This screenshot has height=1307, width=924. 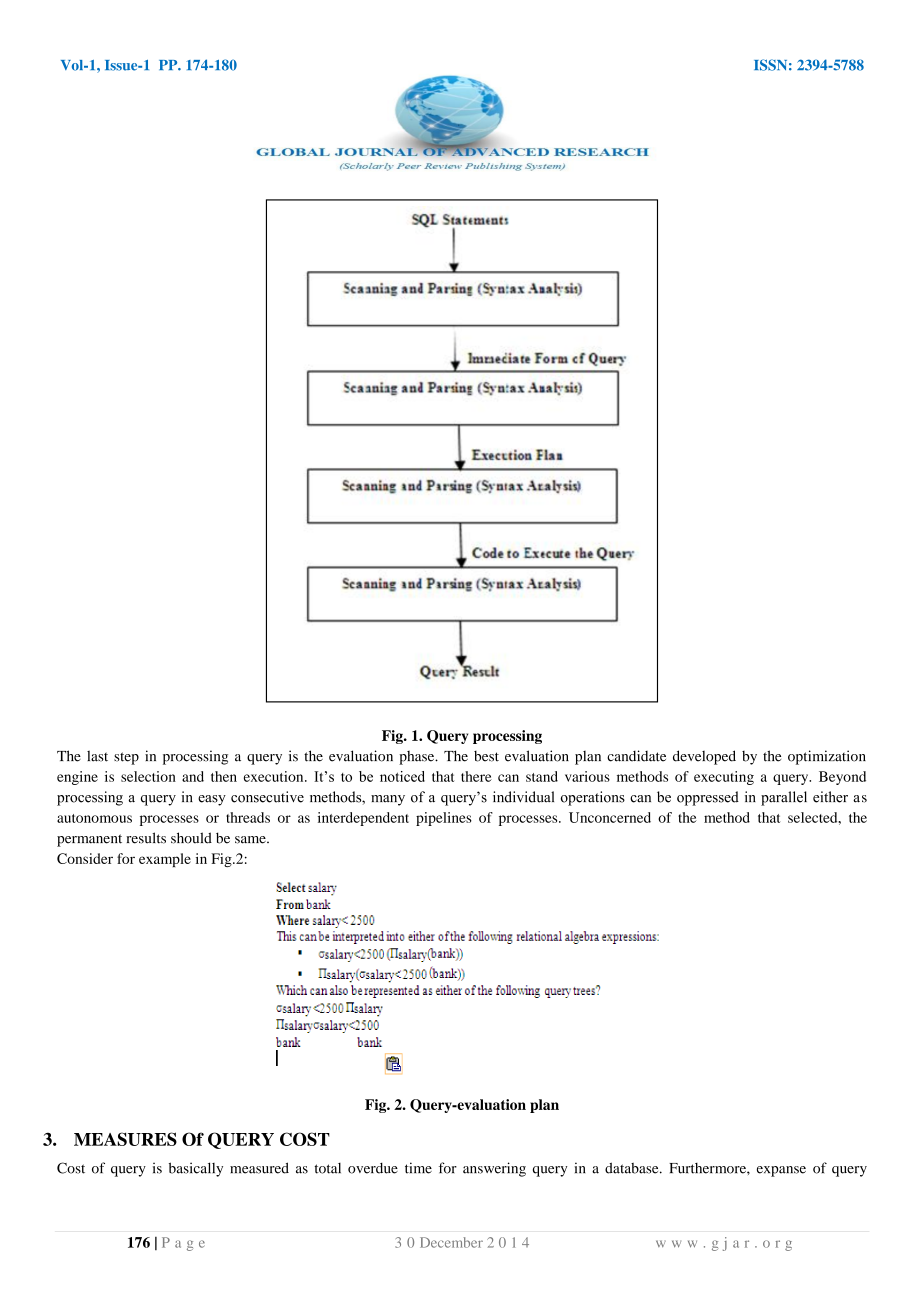 I want to click on example, so click(x=165, y=860).
